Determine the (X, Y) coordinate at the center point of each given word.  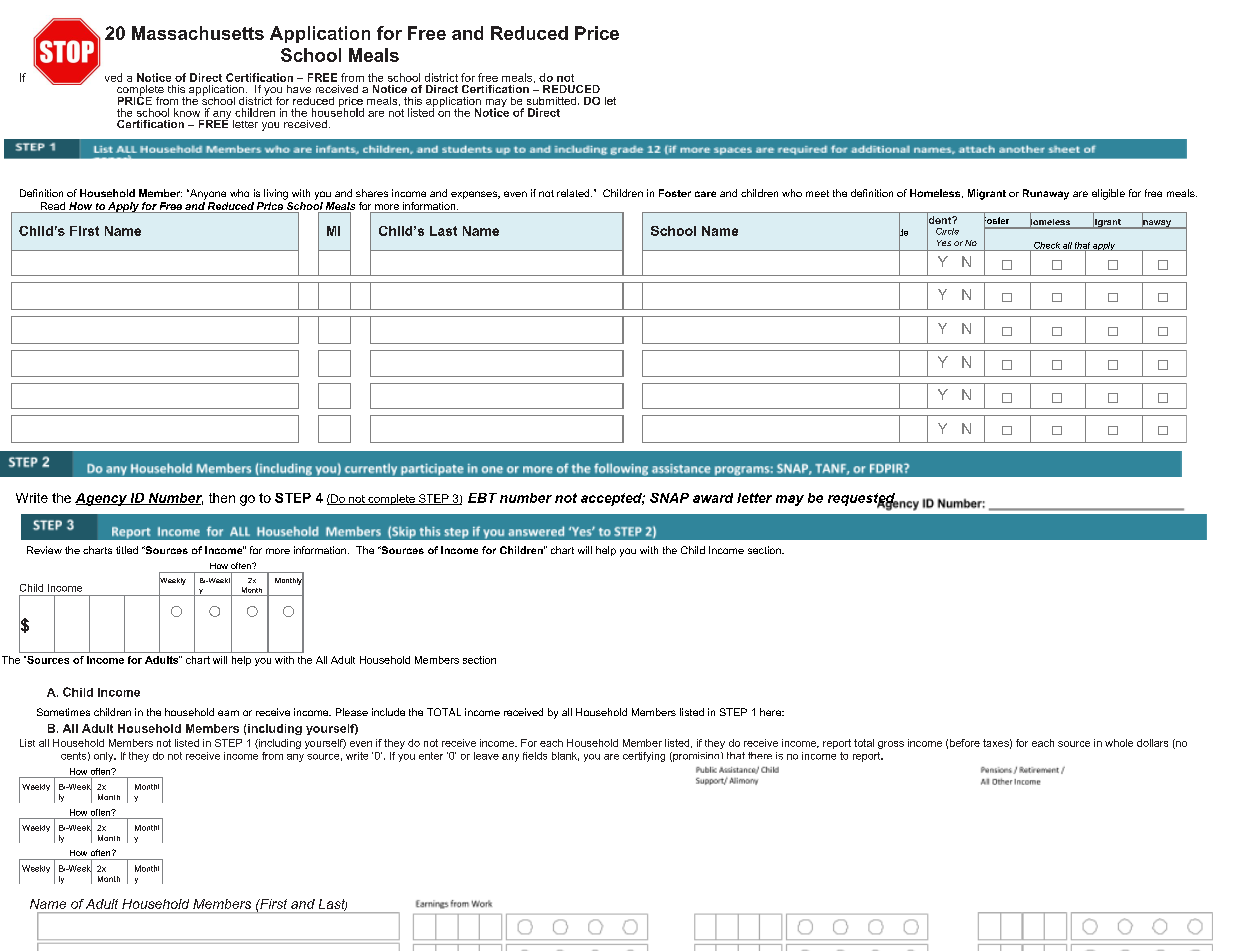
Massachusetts (198, 33)
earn (228, 713)
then (222, 498)
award (713, 498)
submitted (551, 101)
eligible (1108, 194)
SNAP (669, 498)
